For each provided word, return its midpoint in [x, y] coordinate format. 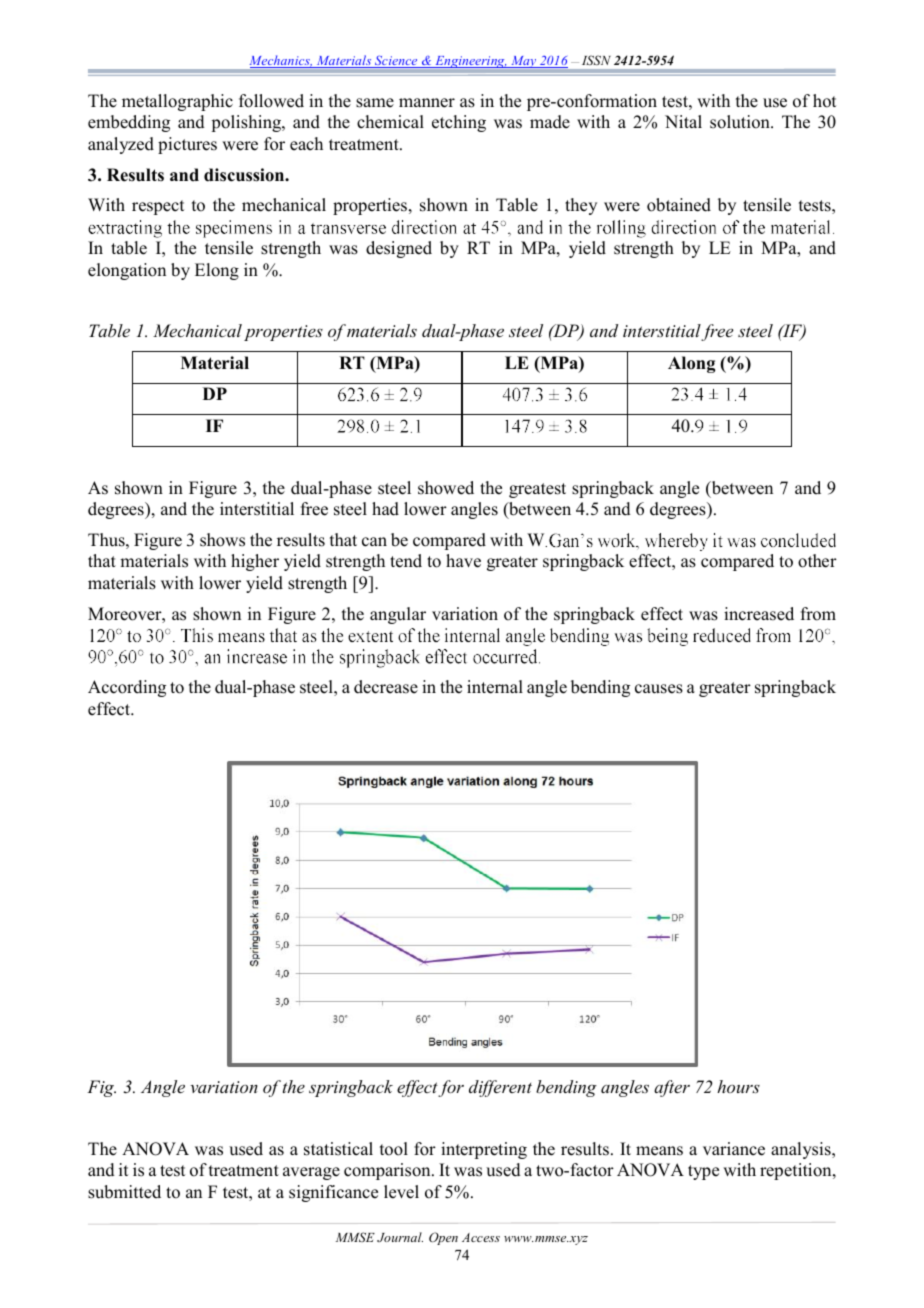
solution [741, 122]
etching [459, 123]
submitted [124, 1192]
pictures [187, 145]
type [703, 1172]
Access [481, 1237]
